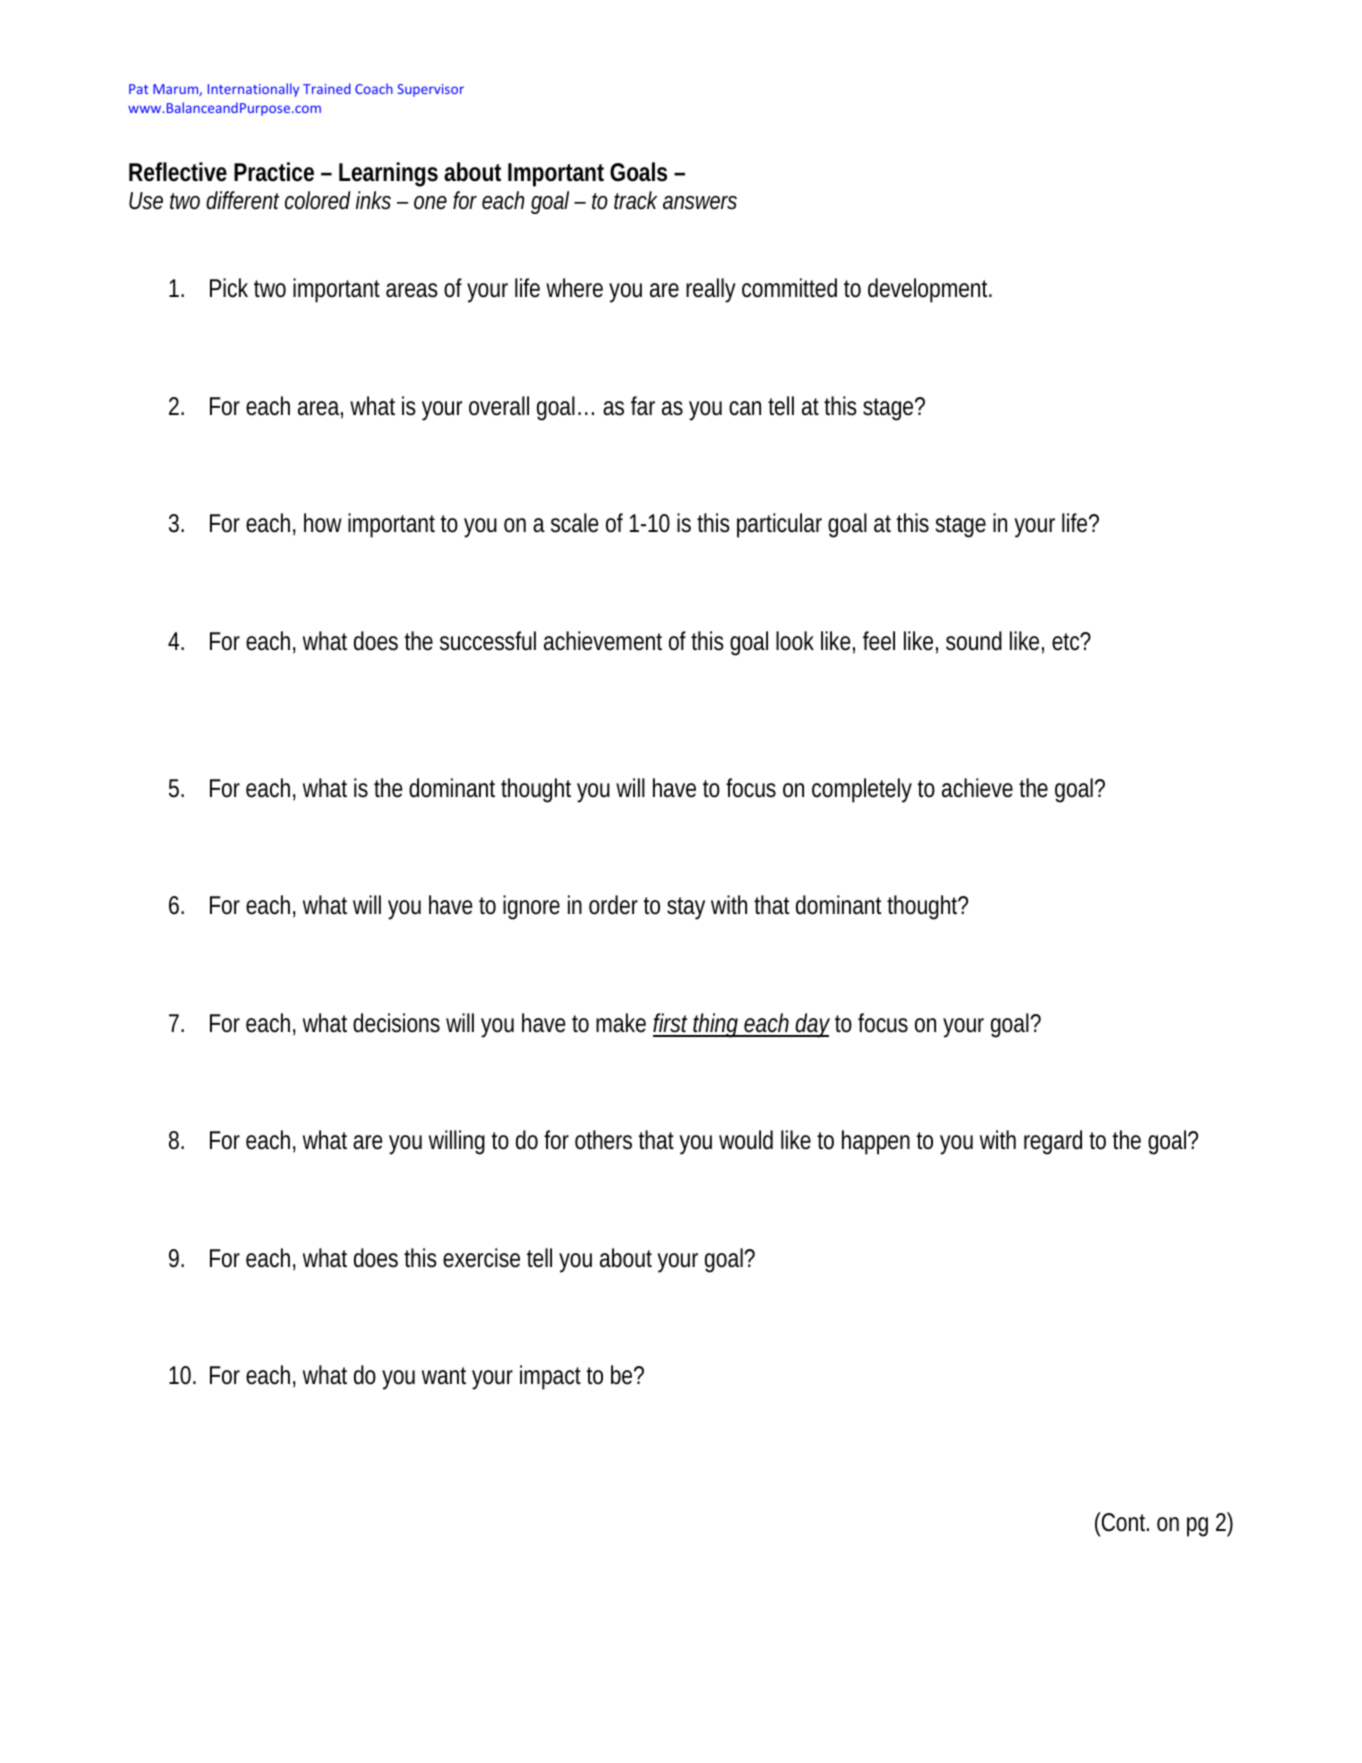 This screenshot has width=1362, height=1763. What do you see at coordinates (613, 905) in the screenshot?
I see `order` at bounding box center [613, 905].
